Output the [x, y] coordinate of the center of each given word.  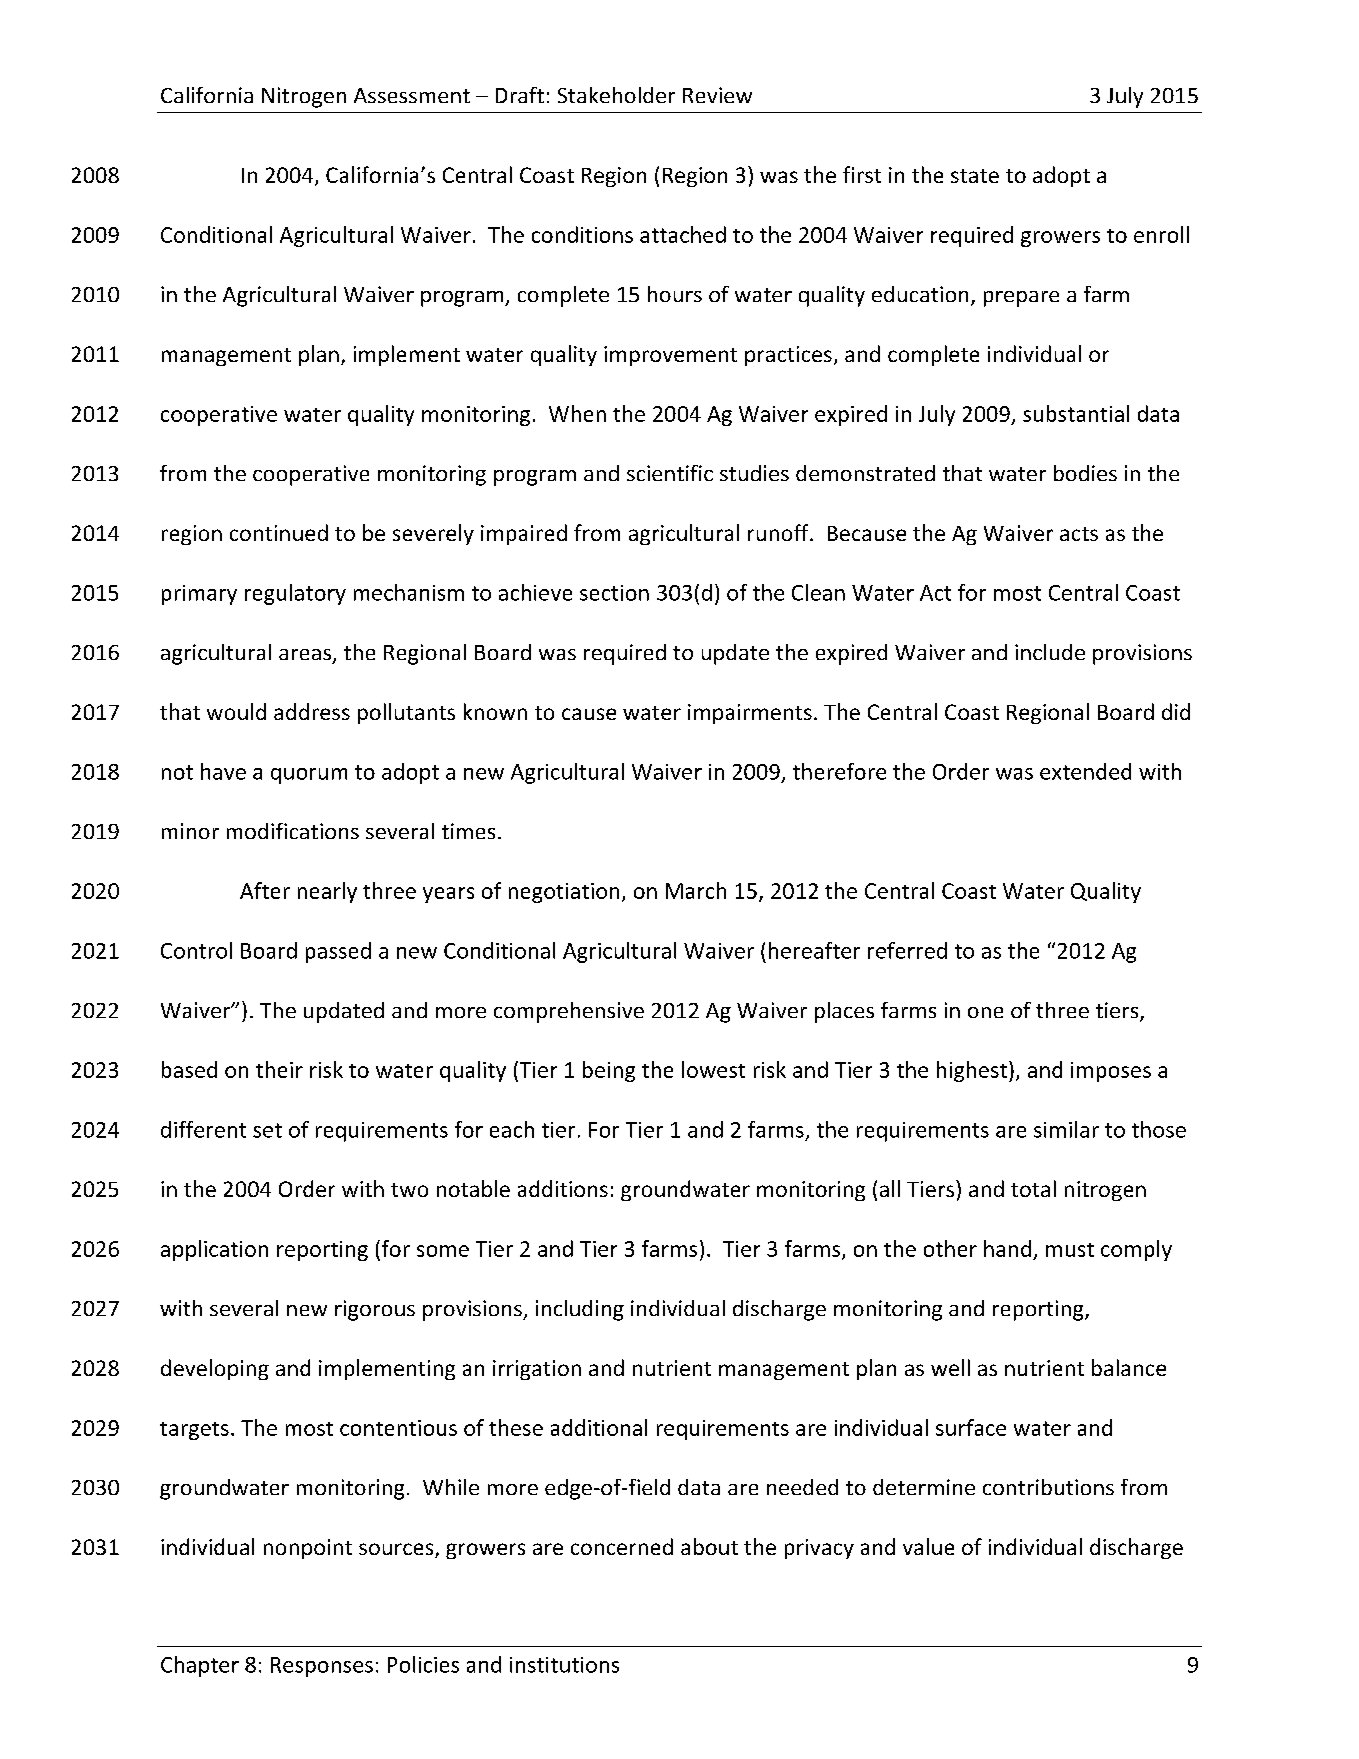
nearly [327, 892]
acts [1079, 534]
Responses [322, 1667]
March [696, 890]
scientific [670, 473]
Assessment [412, 95]
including [580, 1310]
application [214, 1250]
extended [1085, 771]
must [1070, 1250]
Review [717, 95]
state [975, 176]
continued [279, 532]
